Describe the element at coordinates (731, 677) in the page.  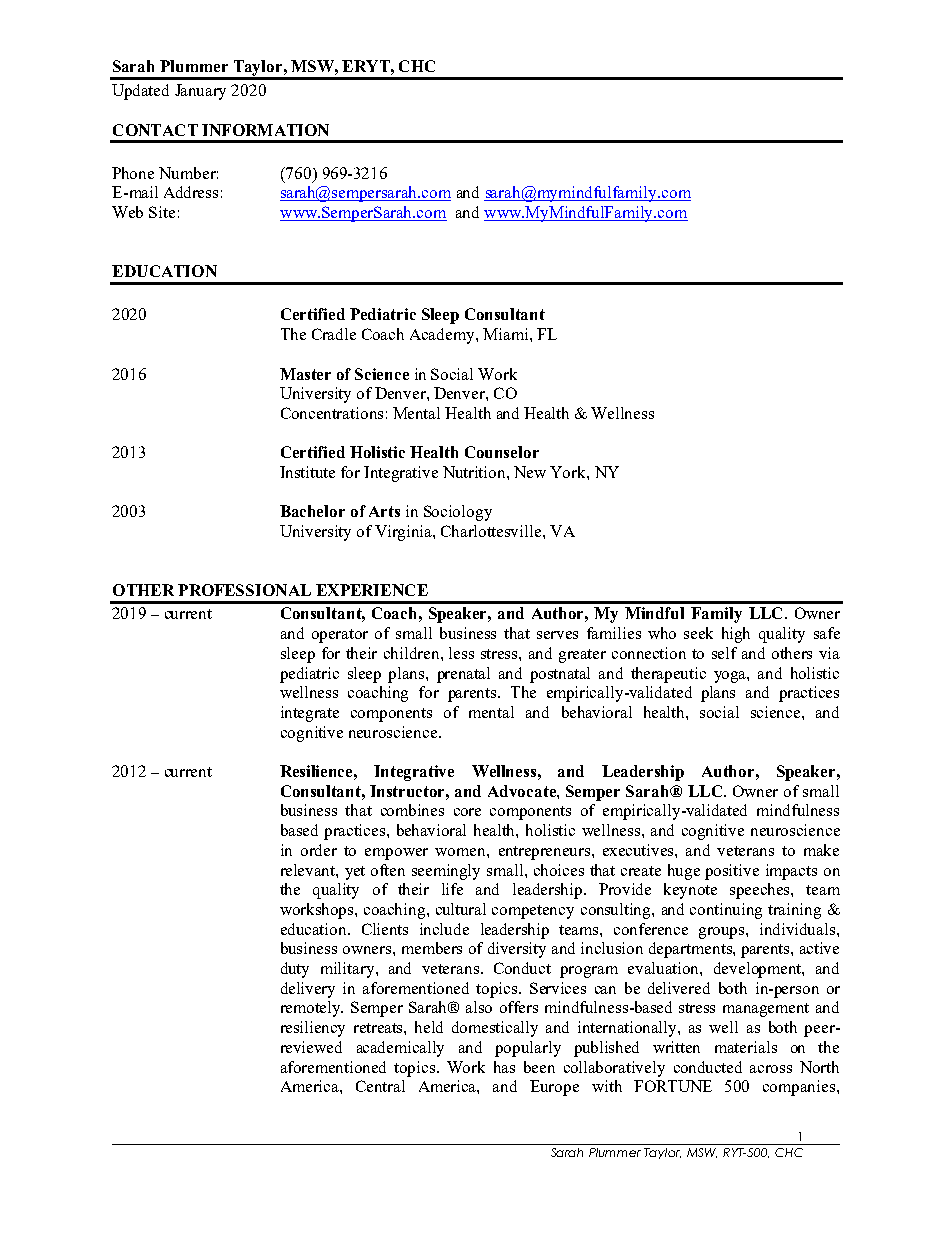
I see `yoga` at that location.
